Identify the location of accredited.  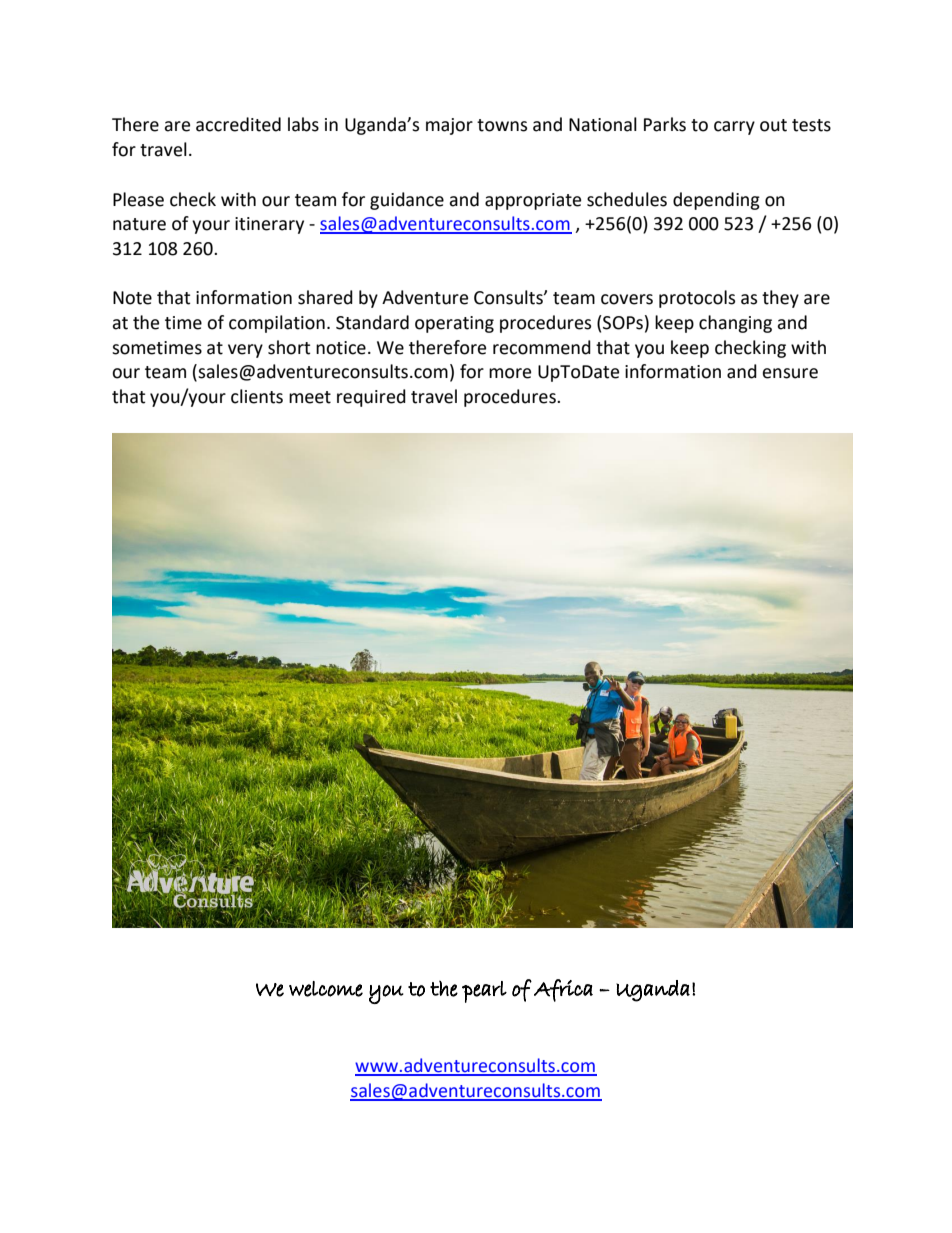
(238, 124).
